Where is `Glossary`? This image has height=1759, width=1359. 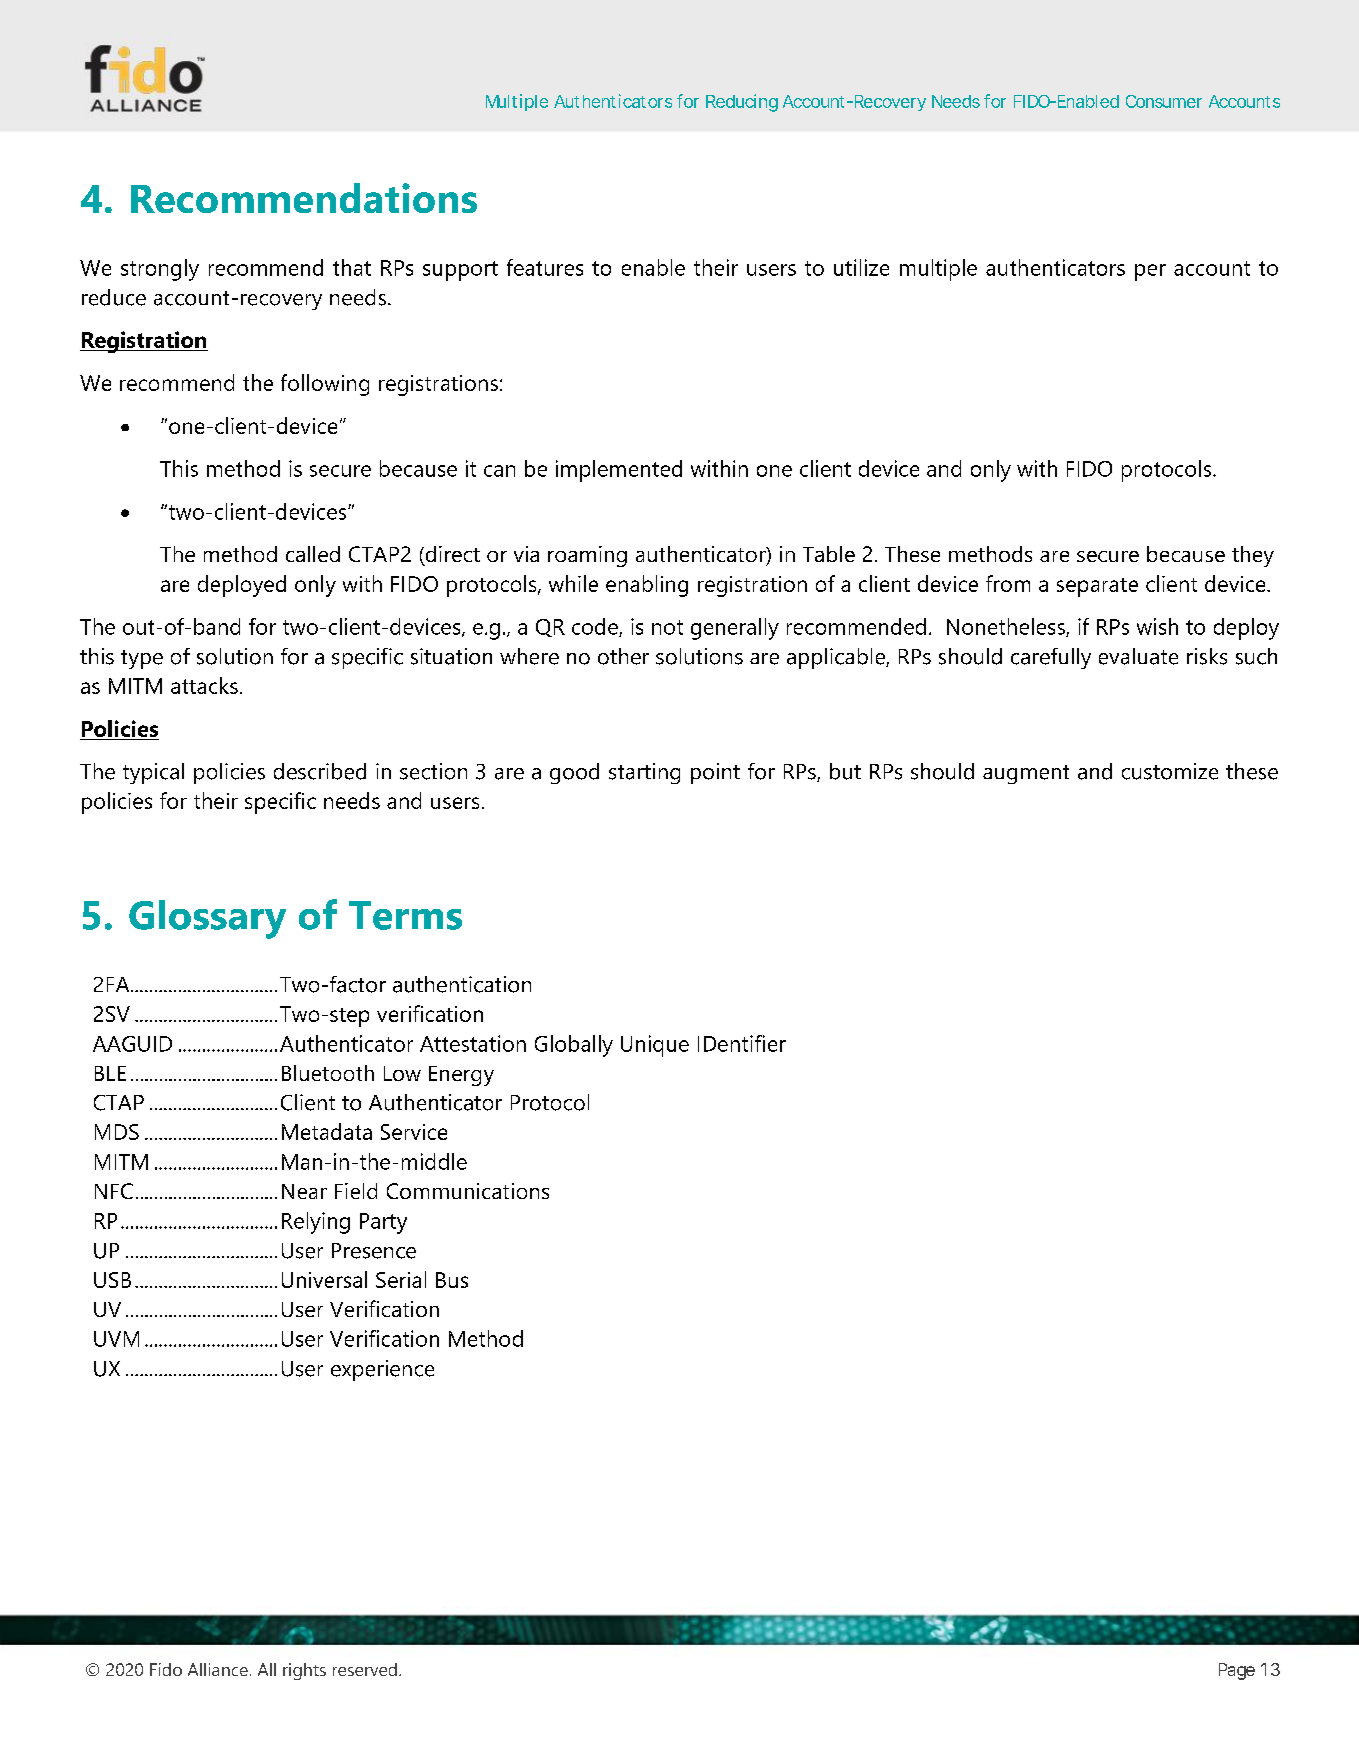
Glossary is located at coordinates (207, 919).
